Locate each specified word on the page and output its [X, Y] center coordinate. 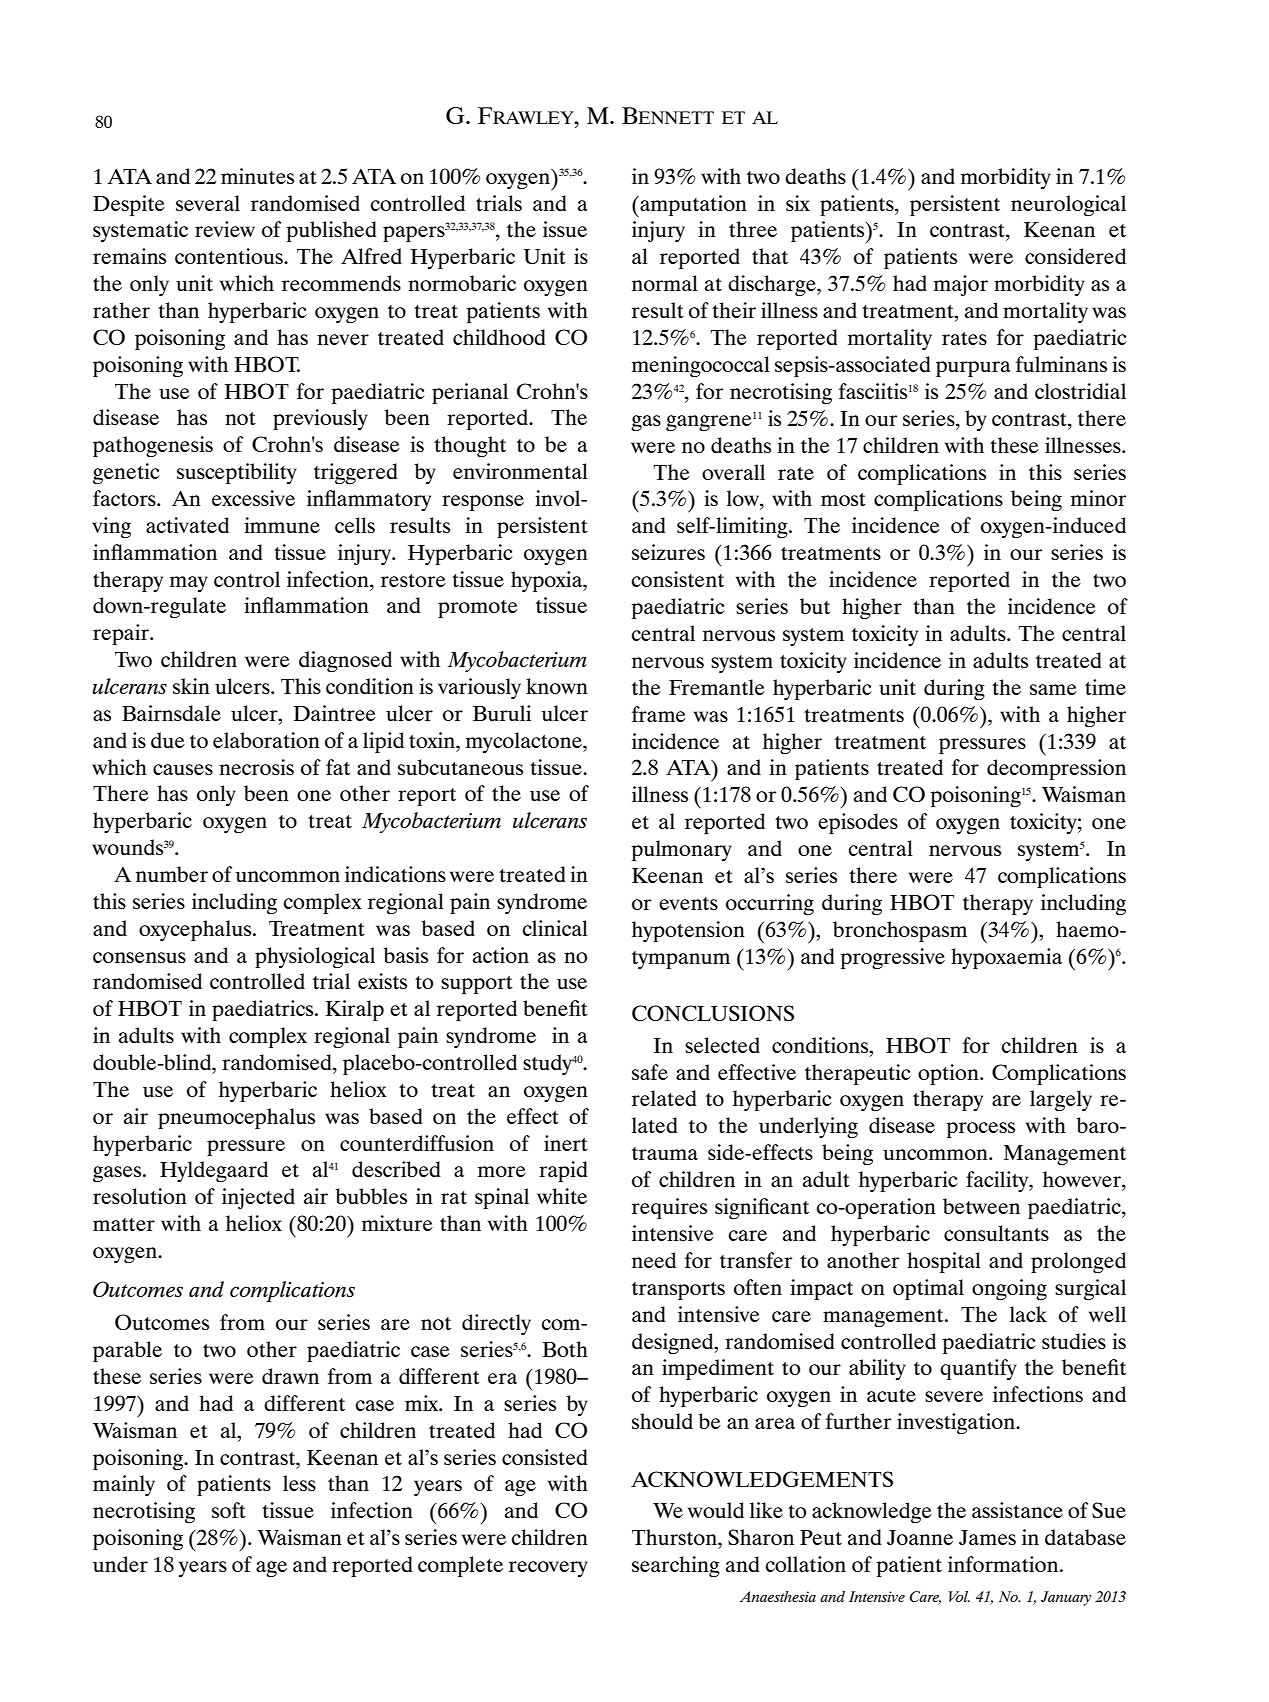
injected [258, 1198]
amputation [692, 206]
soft [229, 1510]
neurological [1068, 205]
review [225, 229]
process [980, 1130]
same [1053, 689]
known [557, 686]
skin [191, 686]
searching [676, 1566]
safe [650, 1072]
